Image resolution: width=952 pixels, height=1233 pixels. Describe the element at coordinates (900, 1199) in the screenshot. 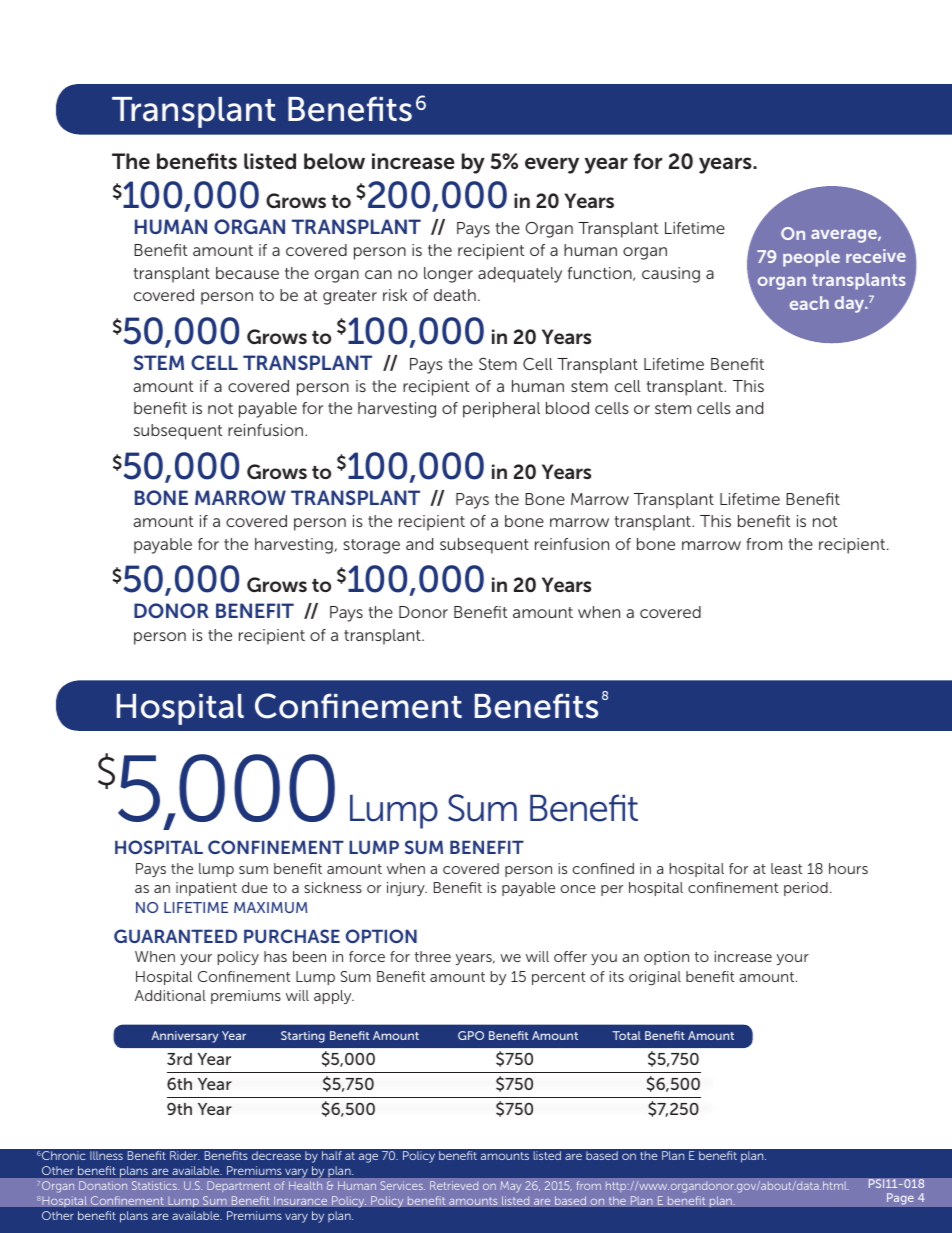

I see `Page` at that location.
